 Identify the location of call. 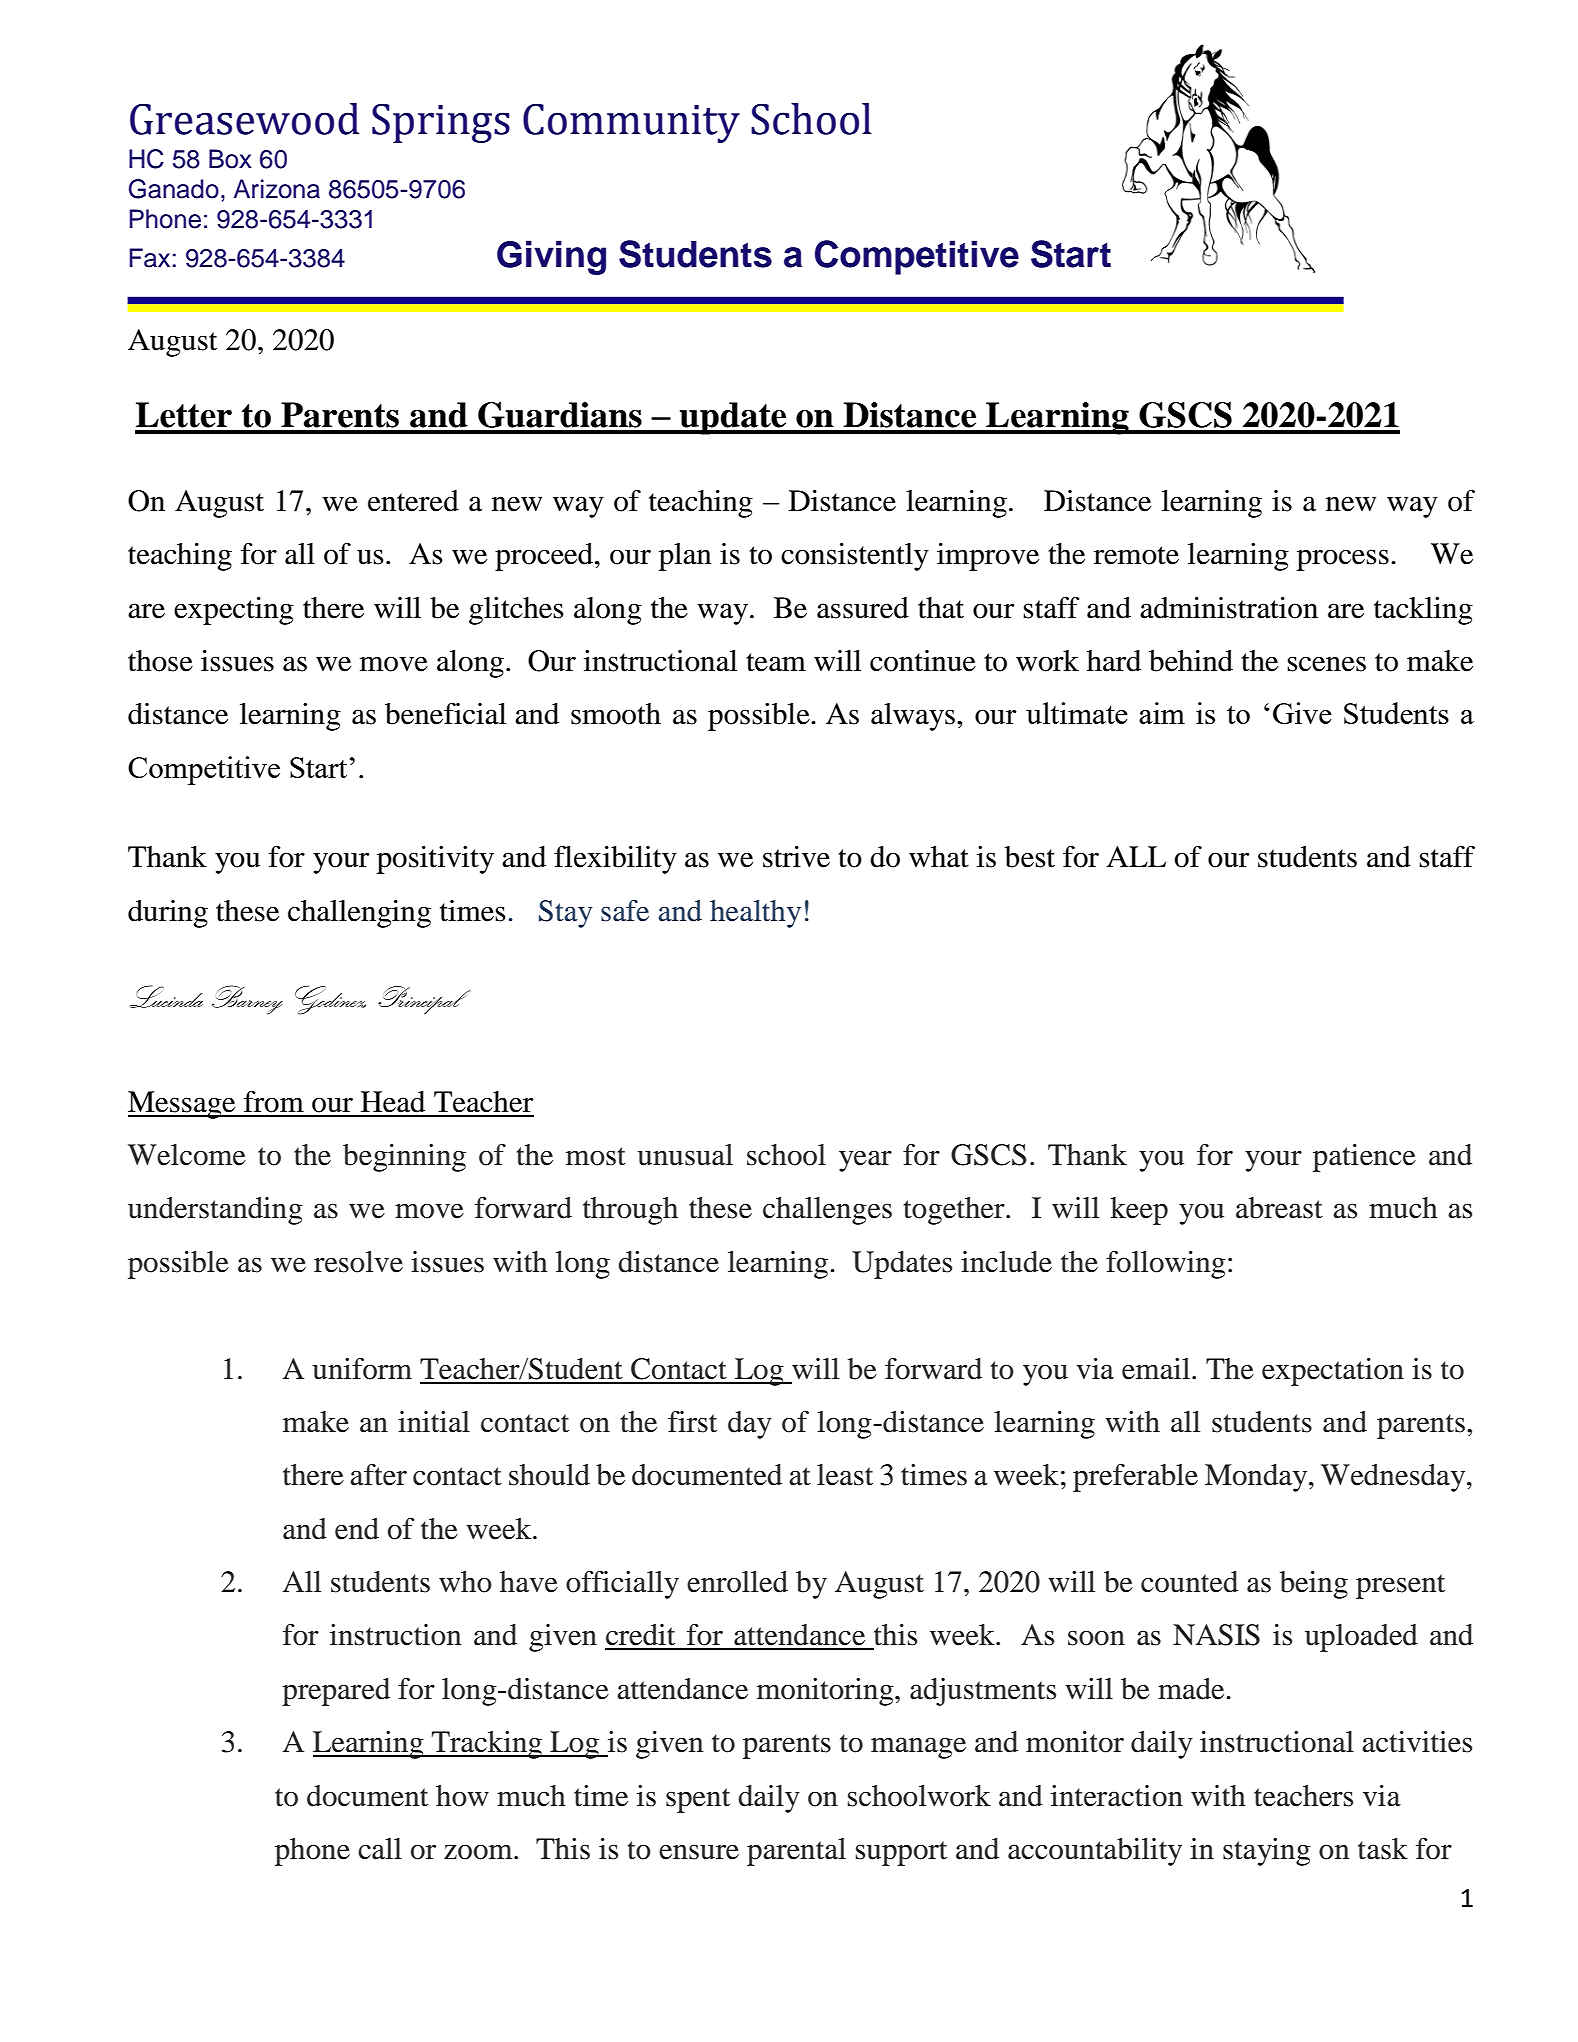
(380, 1849).
